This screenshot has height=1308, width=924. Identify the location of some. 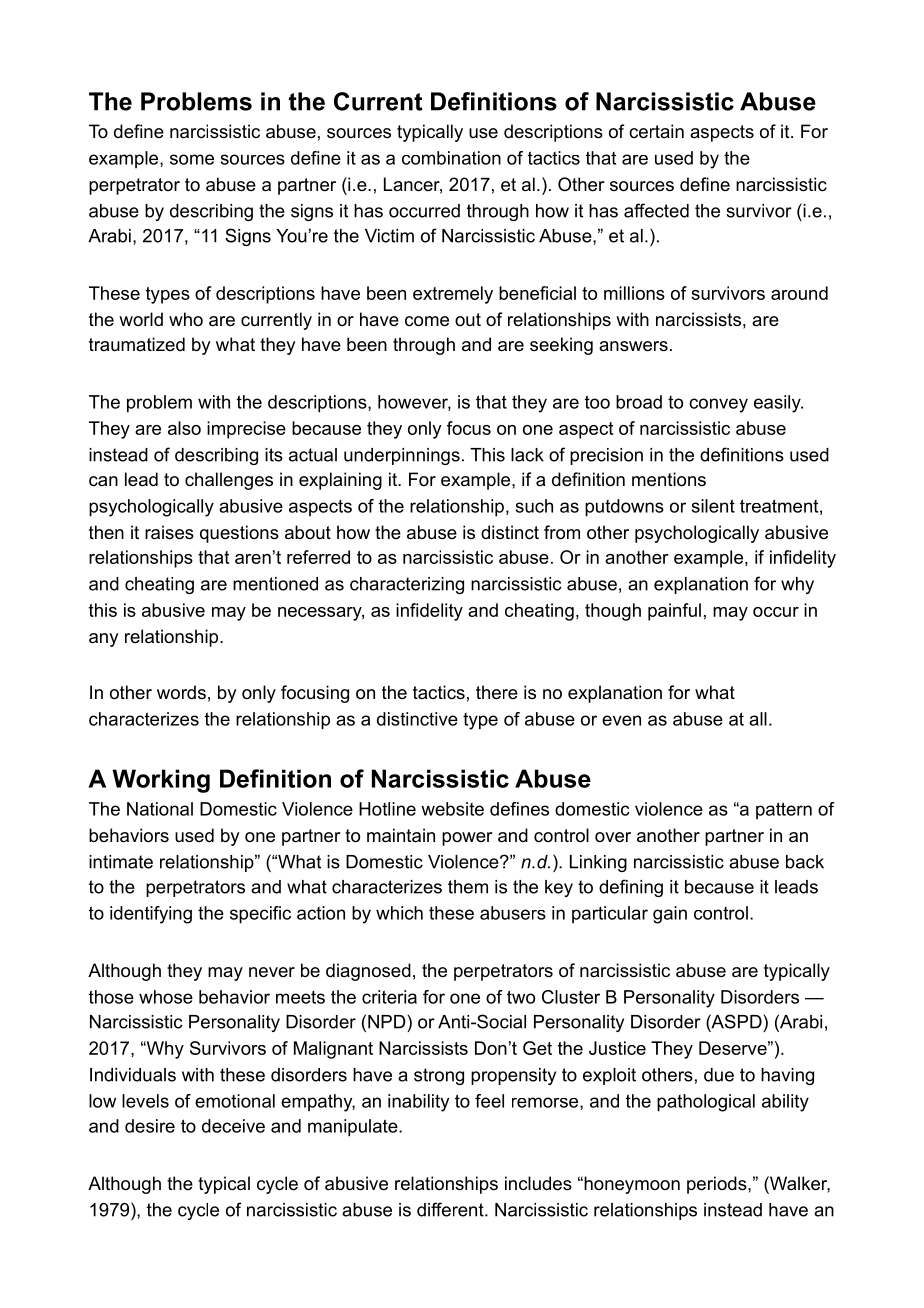
(192, 159).
